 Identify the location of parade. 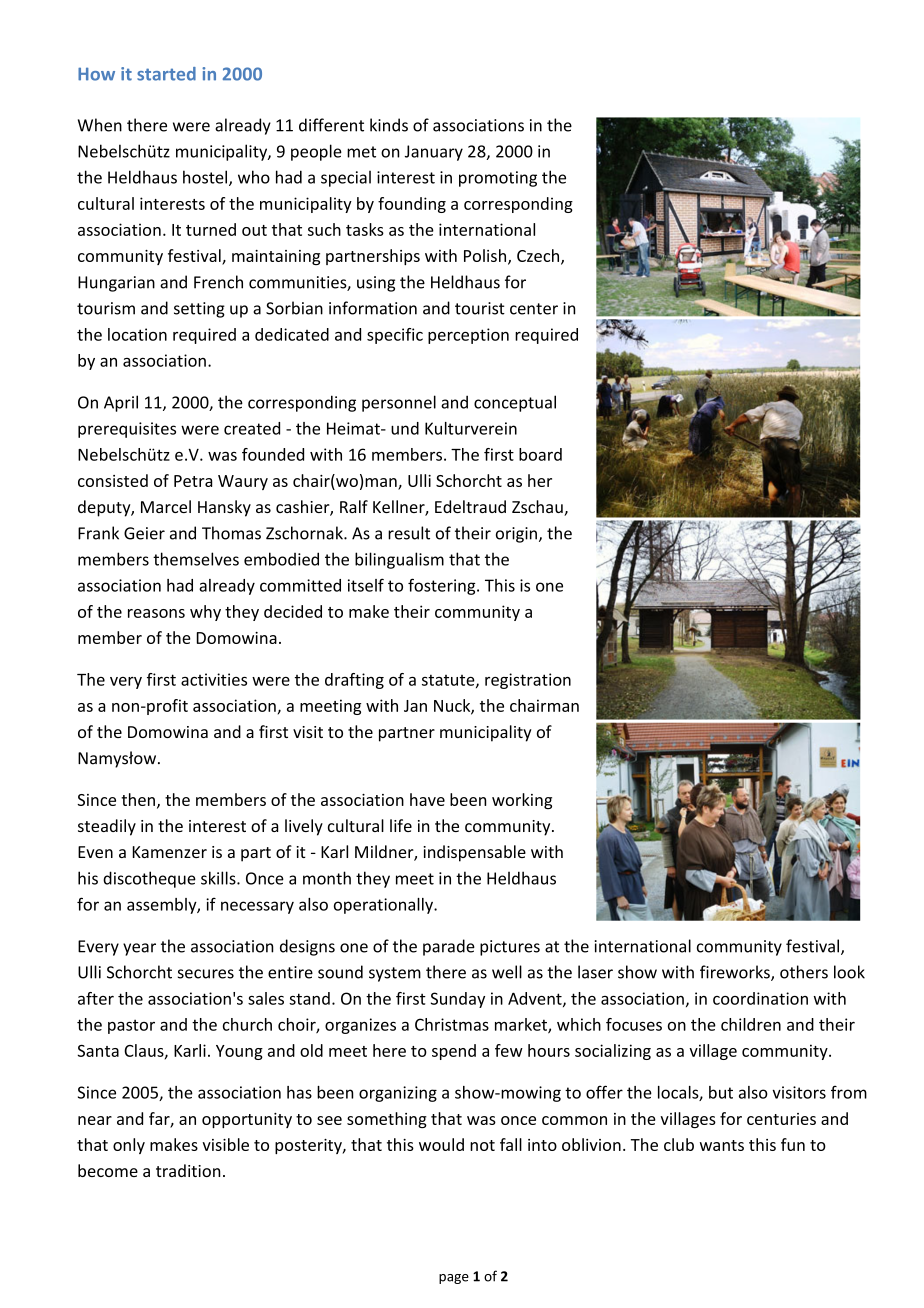
(449, 947).
